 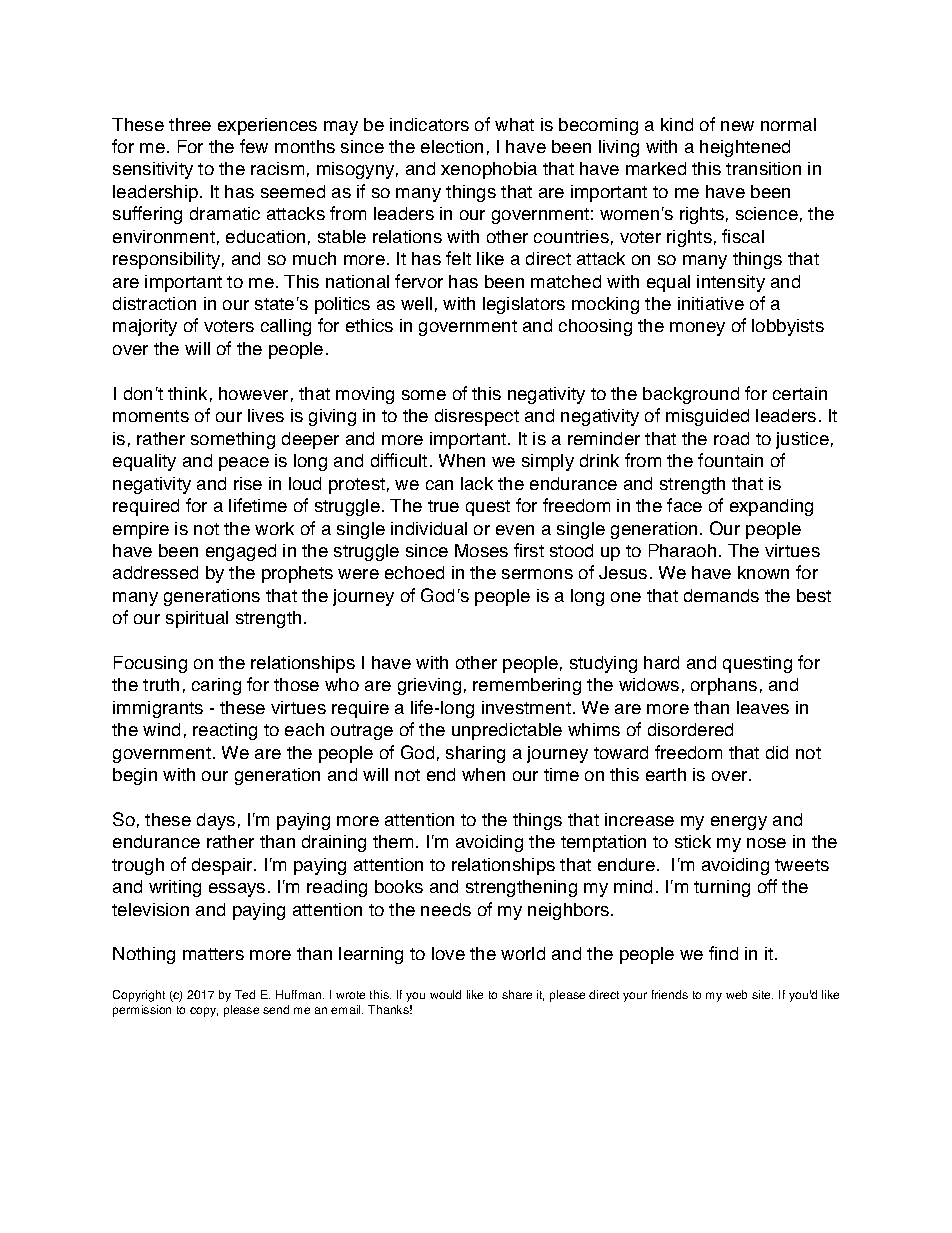 I want to click on leaves, so click(x=763, y=707).
